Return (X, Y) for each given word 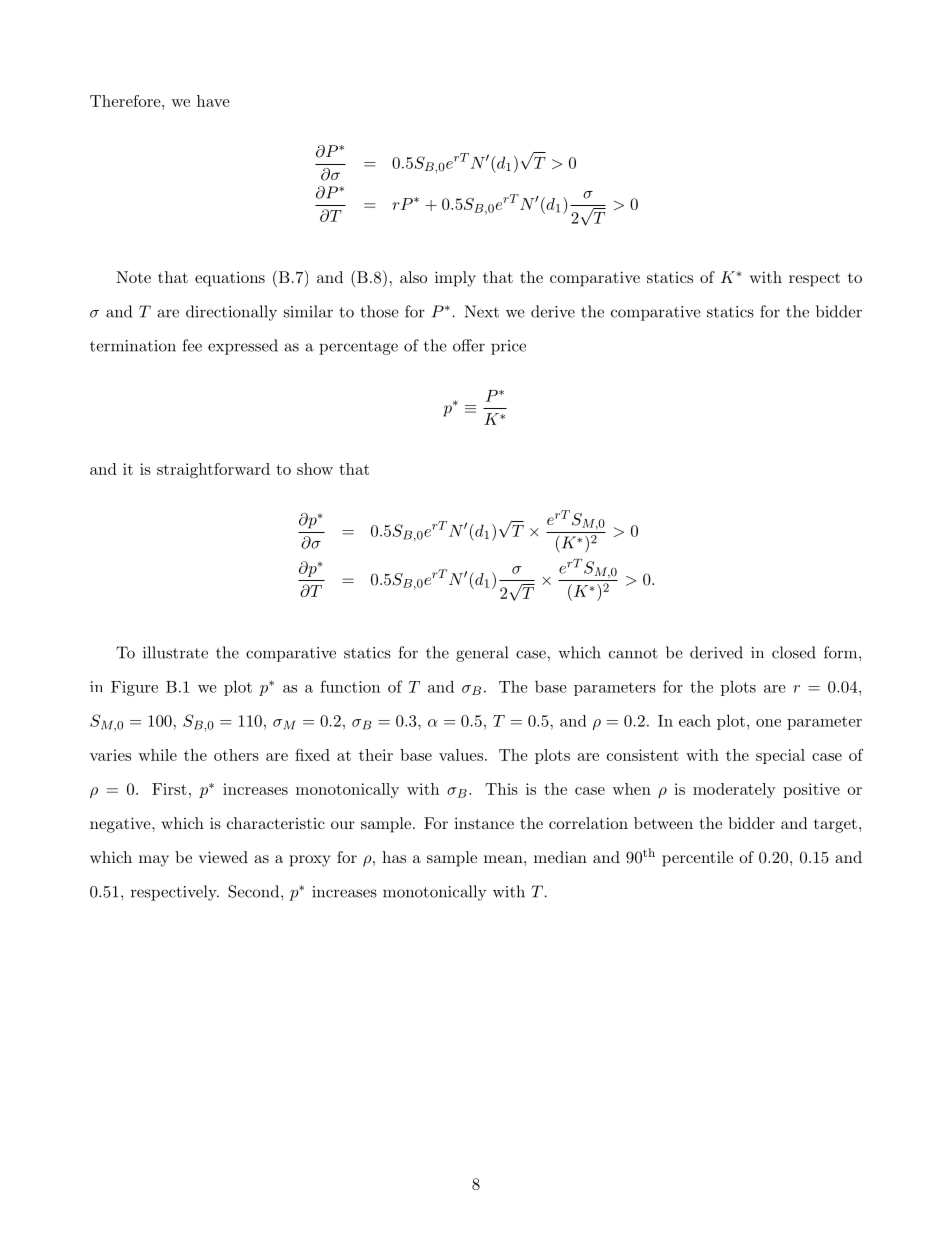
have (213, 101)
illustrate (175, 652)
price (508, 347)
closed (794, 652)
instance (484, 823)
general (482, 654)
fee (192, 345)
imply (455, 279)
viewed (223, 857)
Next (482, 311)
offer (469, 345)
